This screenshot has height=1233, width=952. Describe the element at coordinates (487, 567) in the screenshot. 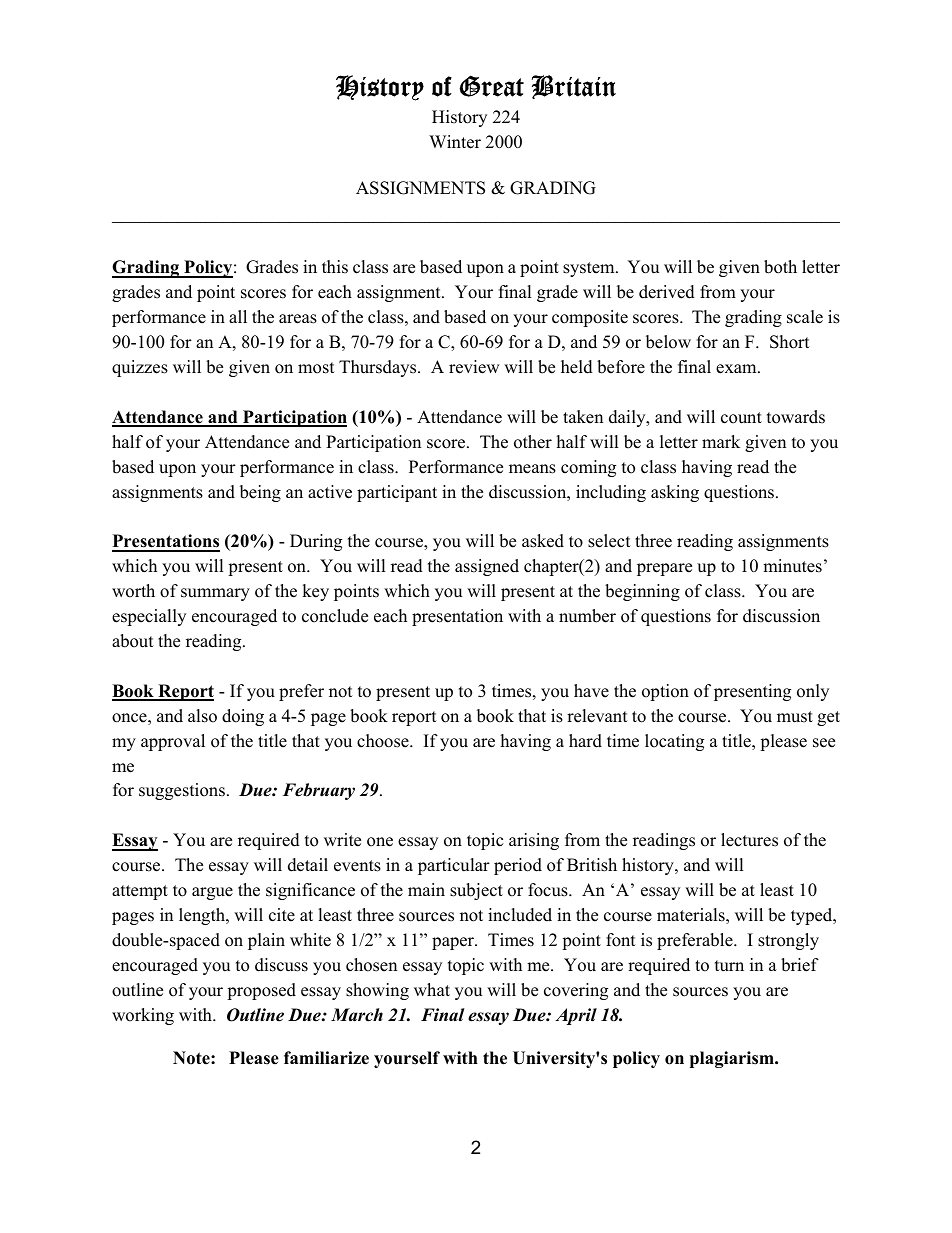

I see `assigned` at that location.
